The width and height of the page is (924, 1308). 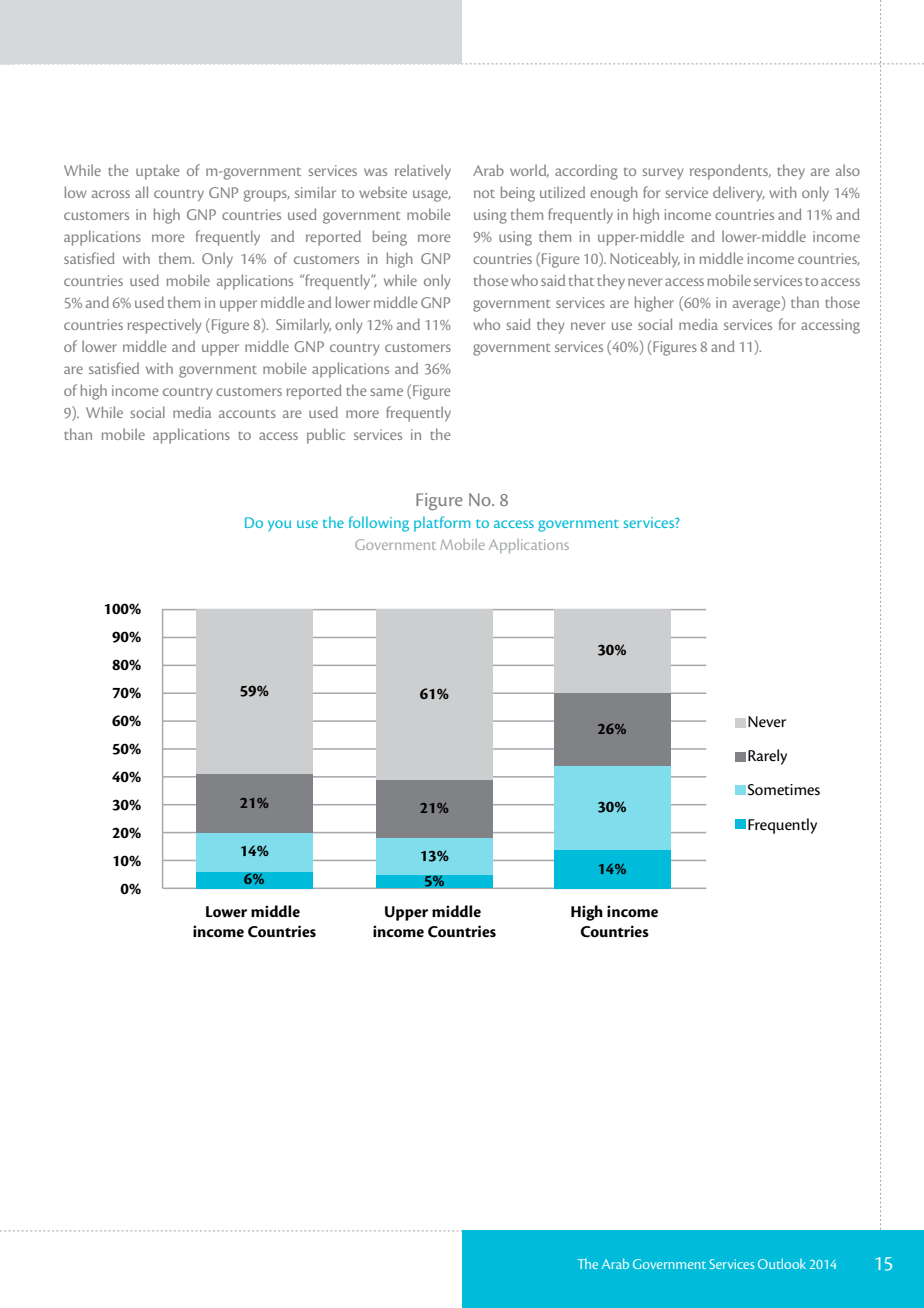 What do you see at coordinates (782, 1263) in the page?
I see `Outlook` at bounding box center [782, 1263].
